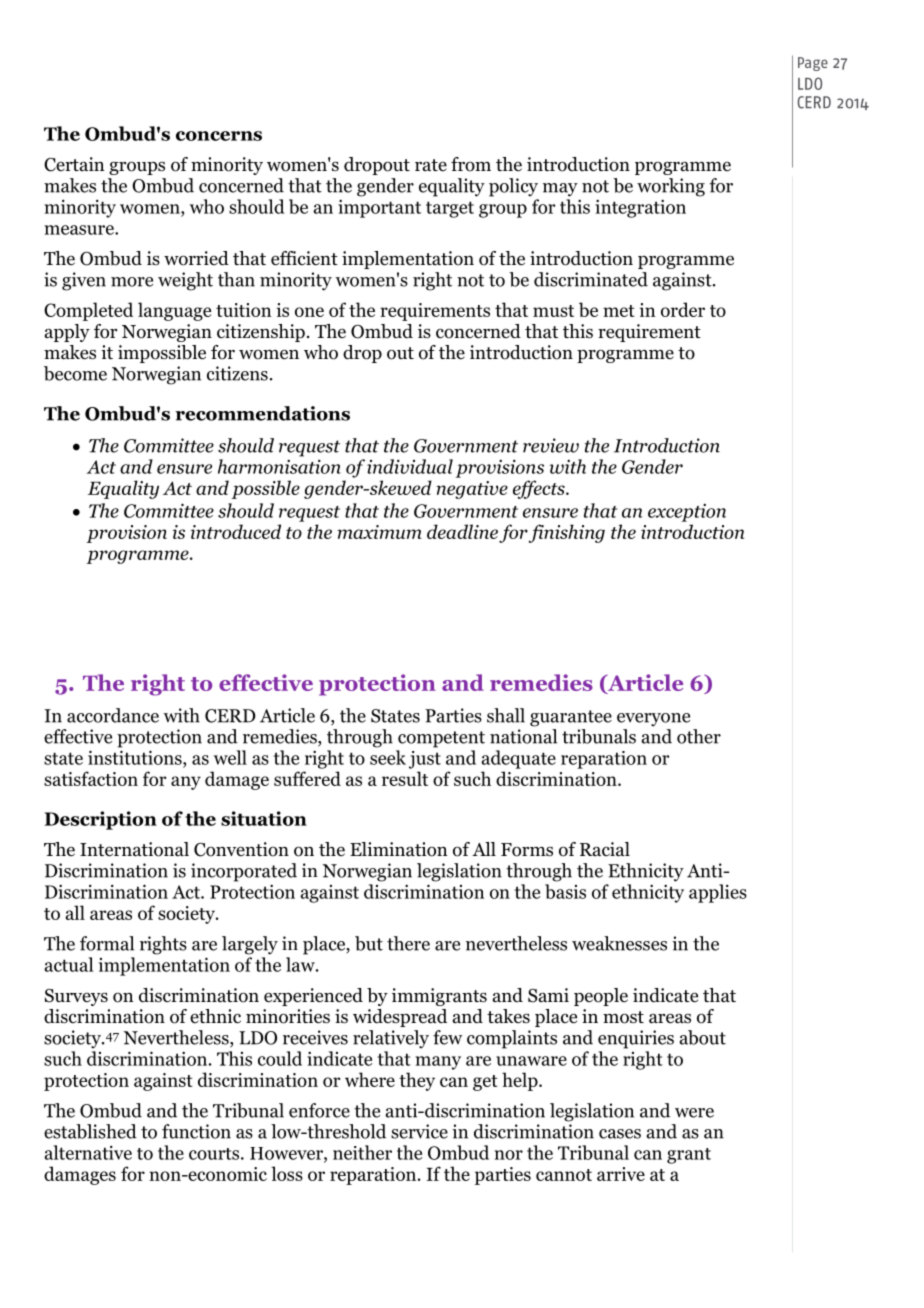  I want to click on exception, so click(687, 512).
